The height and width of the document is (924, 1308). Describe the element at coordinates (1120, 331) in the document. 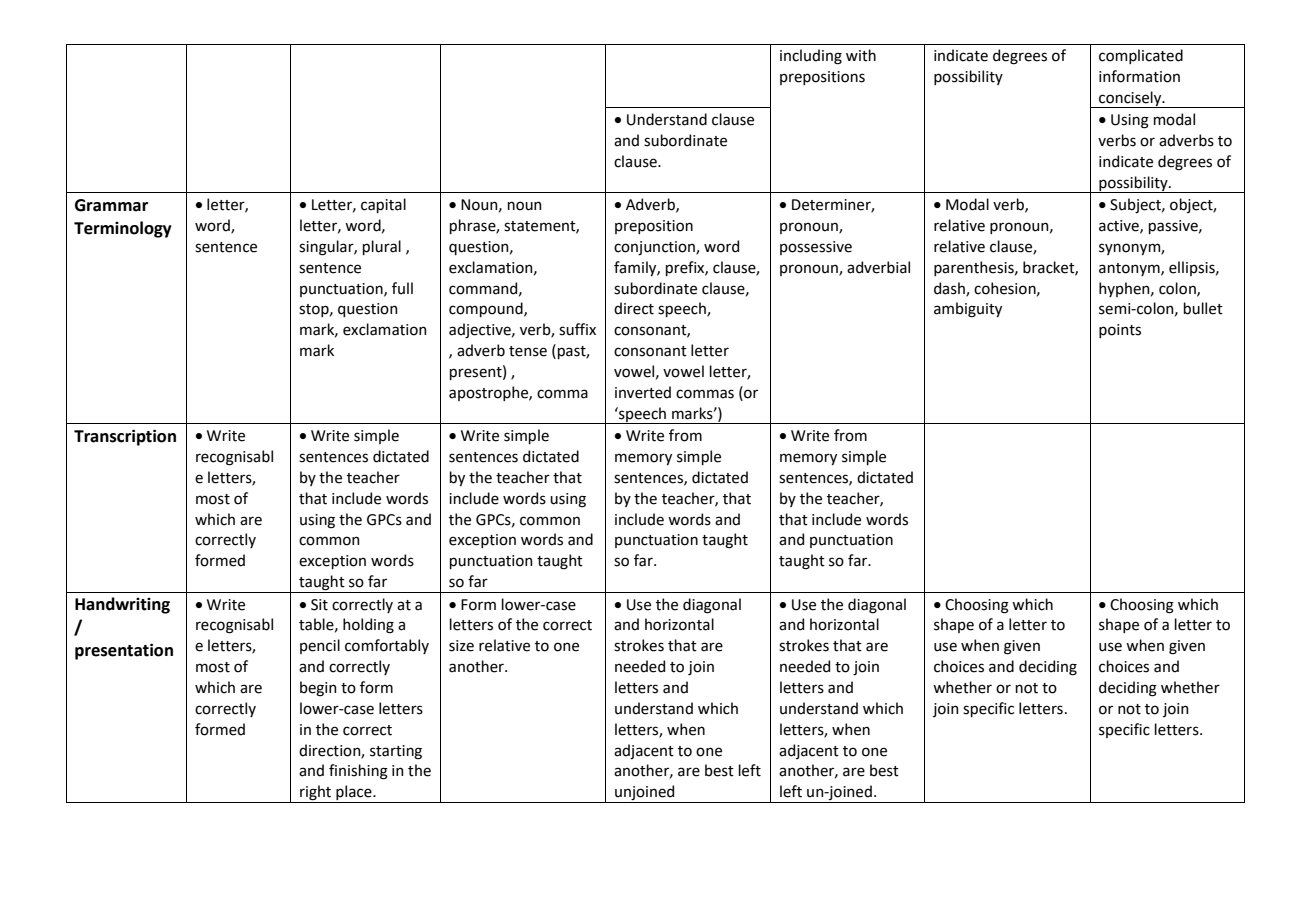

I see `points` at that location.
